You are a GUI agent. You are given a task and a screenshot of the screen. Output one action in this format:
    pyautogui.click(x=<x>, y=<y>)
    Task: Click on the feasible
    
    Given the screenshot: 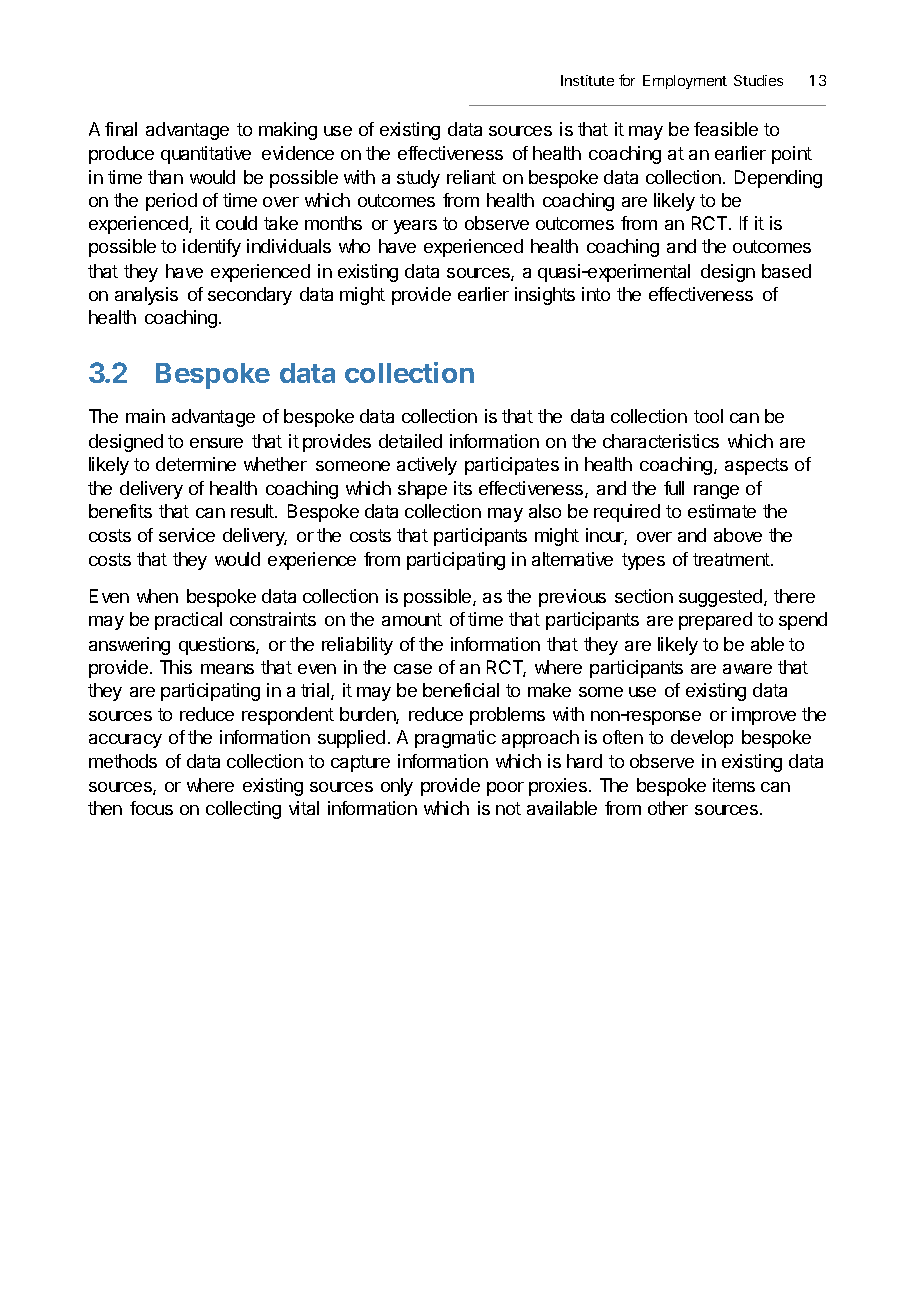 What is the action you would take?
    pyautogui.click(x=726, y=129)
